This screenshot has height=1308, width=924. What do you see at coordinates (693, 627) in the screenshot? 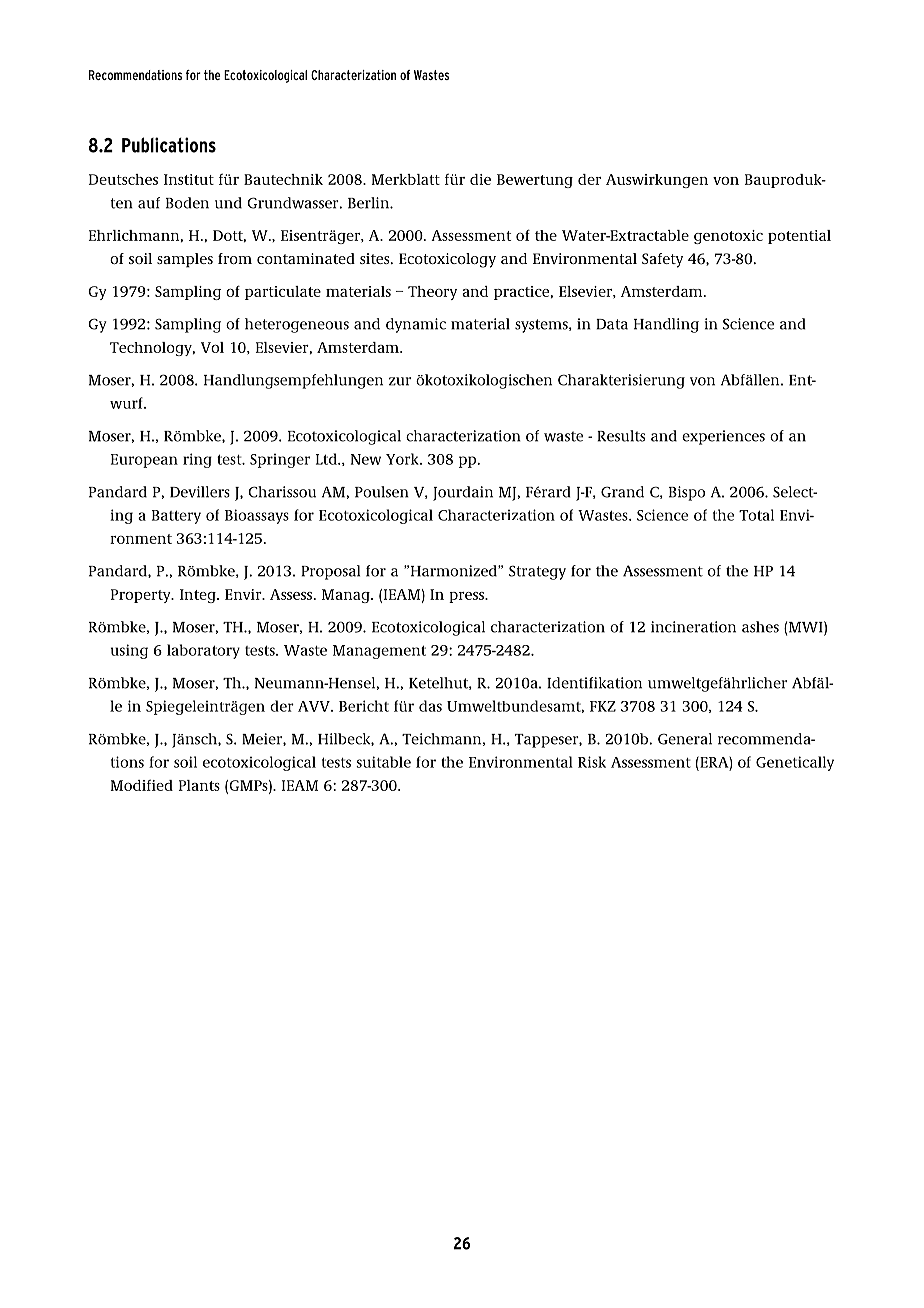
I see `incineration` at bounding box center [693, 627].
